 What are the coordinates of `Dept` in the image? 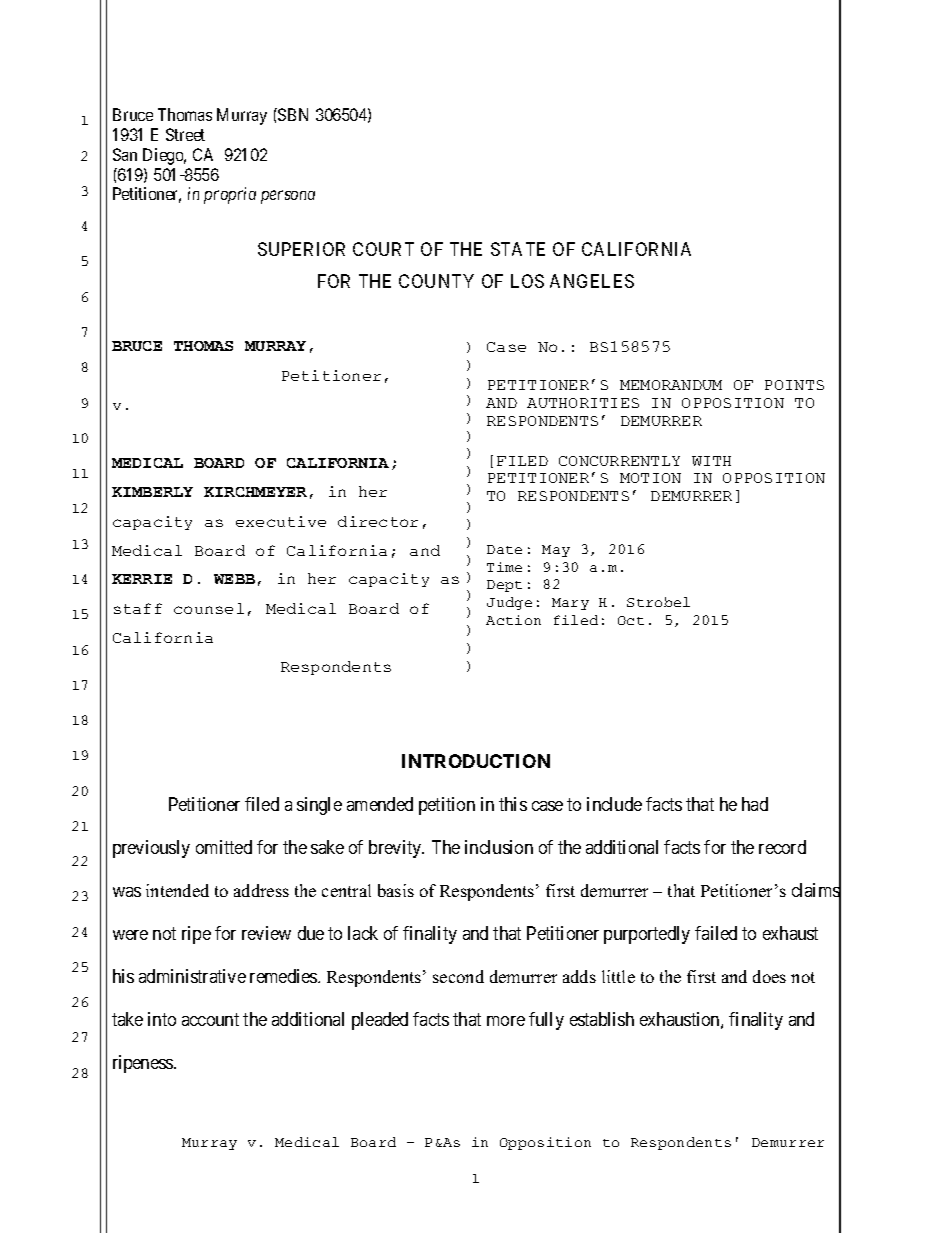 It's located at (504, 586).
